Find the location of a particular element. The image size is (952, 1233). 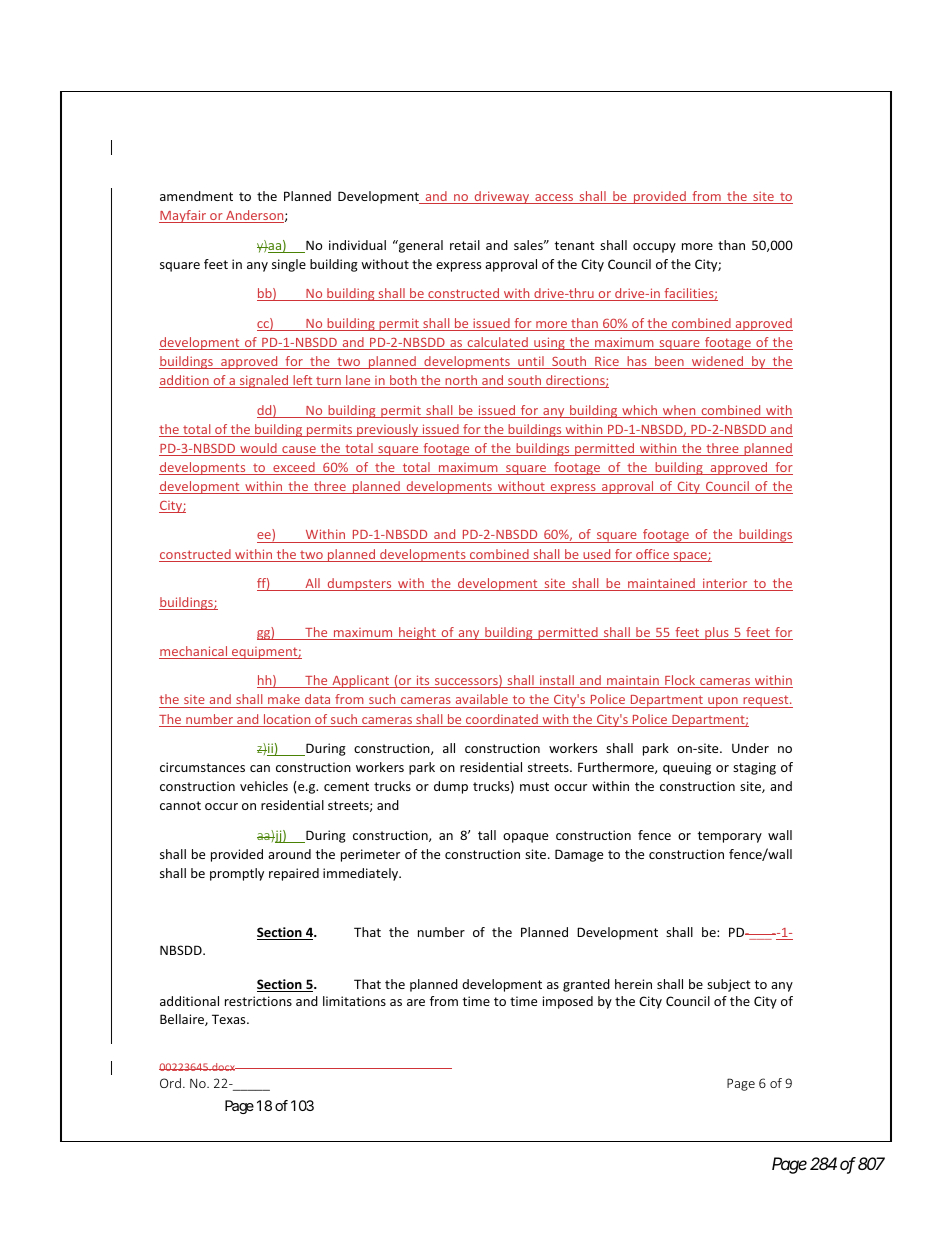

amendment is located at coordinates (196, 196).
